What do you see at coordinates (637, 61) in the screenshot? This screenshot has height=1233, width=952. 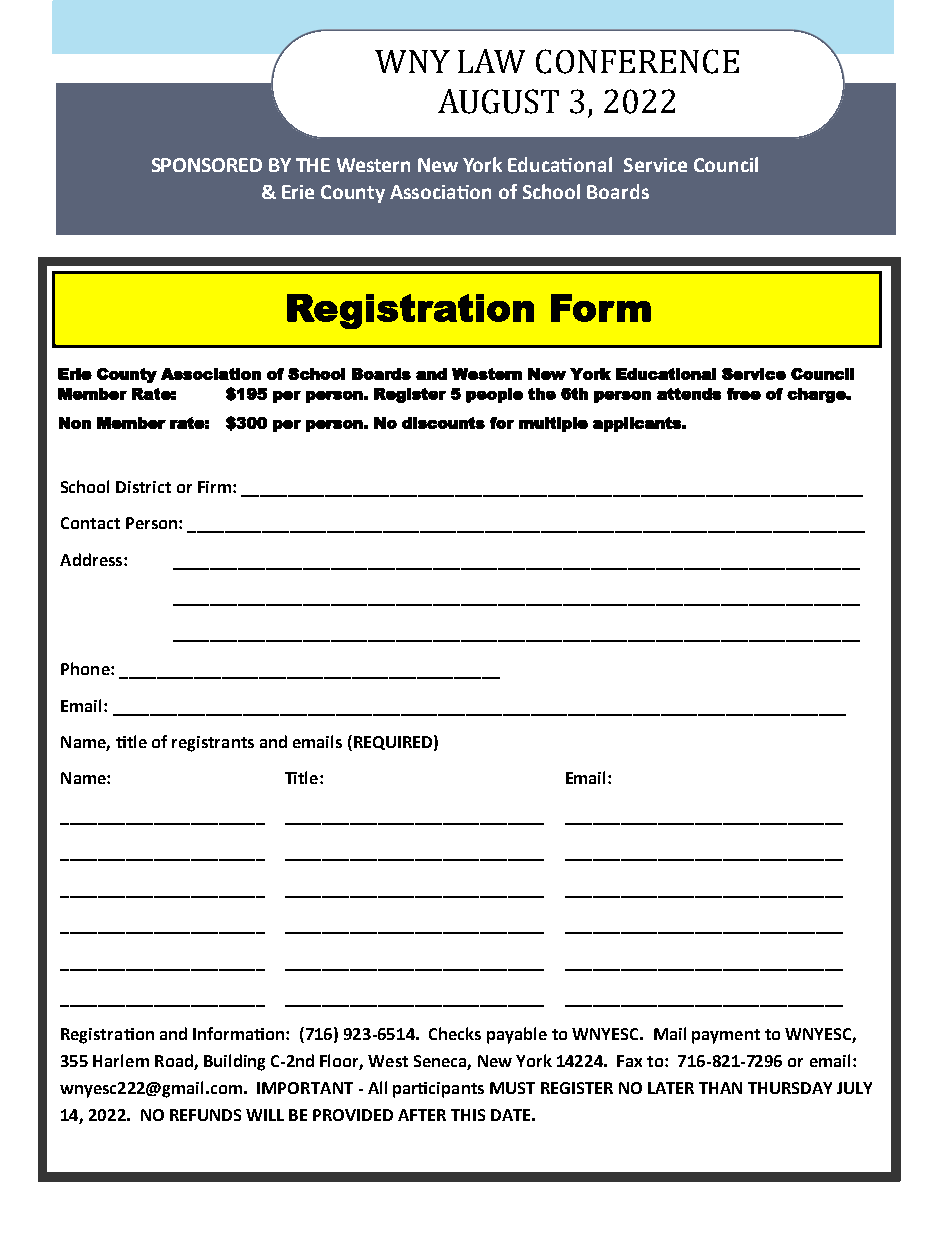 I see `CONFERENCE` at bounding box center [637, 61].
